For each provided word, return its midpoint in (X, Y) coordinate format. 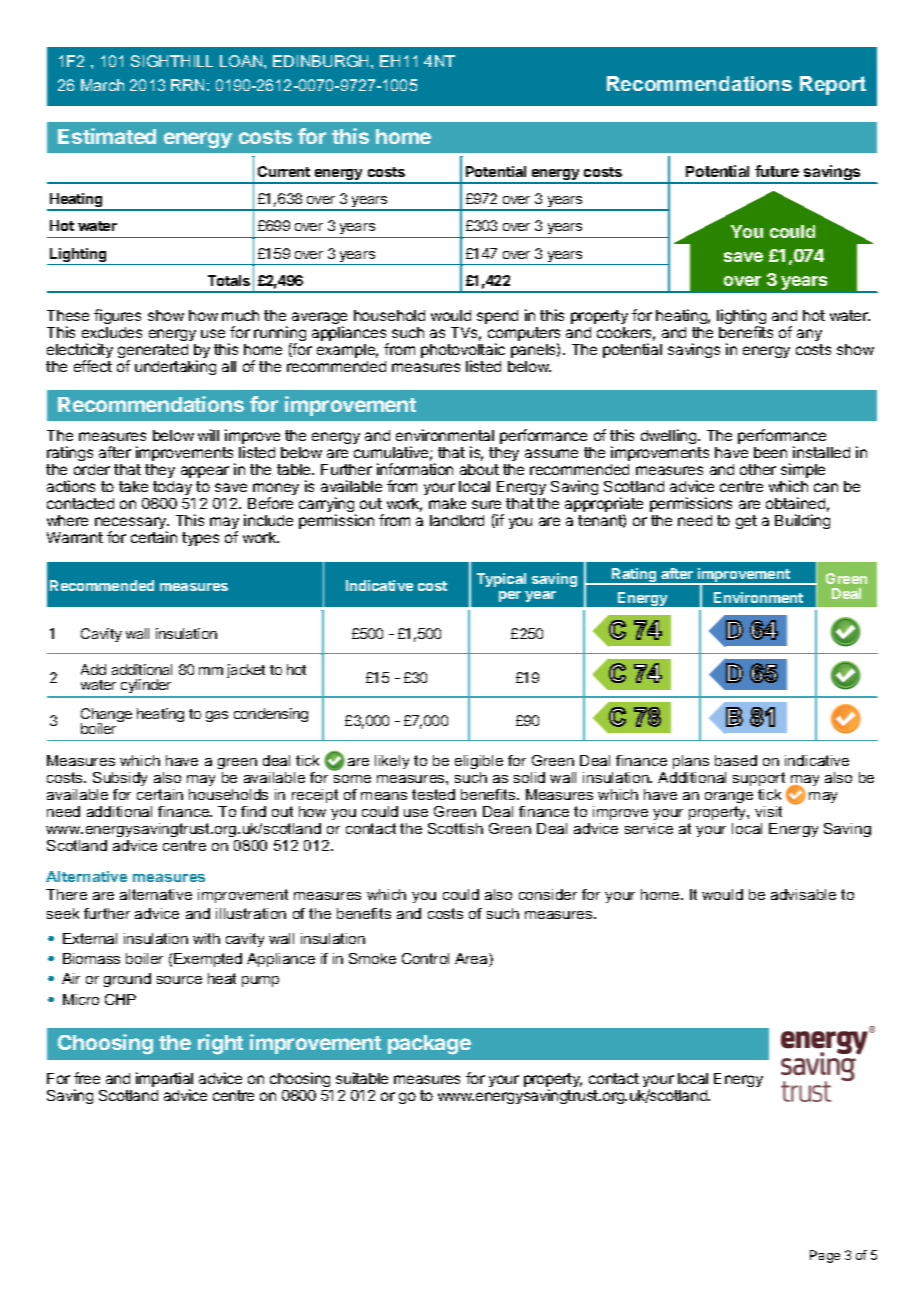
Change (106, 716)
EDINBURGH (322, 61)
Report (833, 85)
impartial (164, 1081)
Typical (501, 580)
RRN (187, 85)
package (429, 1045)
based (736, 760)
